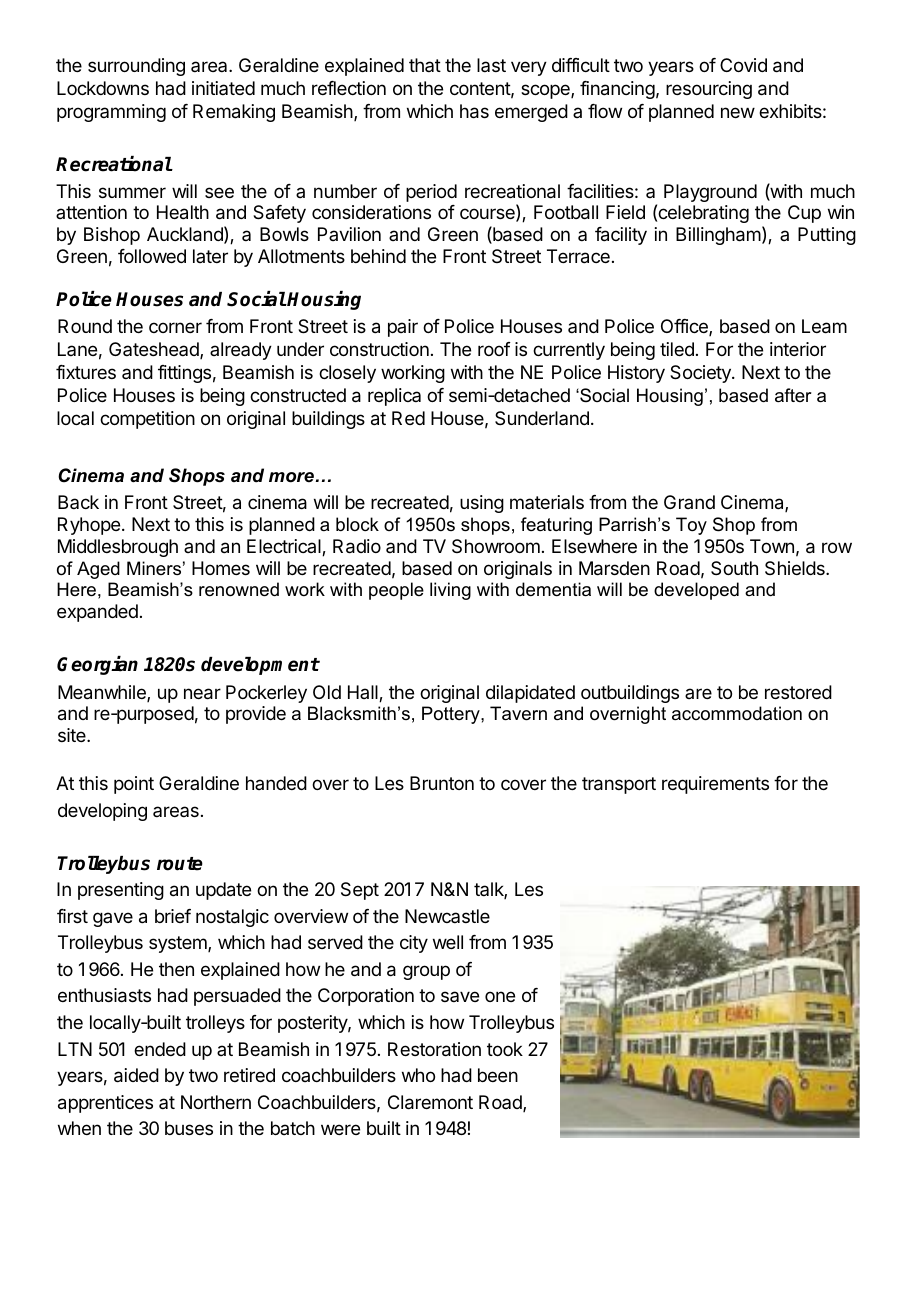 The height and width of the screenshot is (1307, 924). What do you see at coordinates (709, 90) in the screenshot?
I see `resourcing` at bounding box center [709, 90].
